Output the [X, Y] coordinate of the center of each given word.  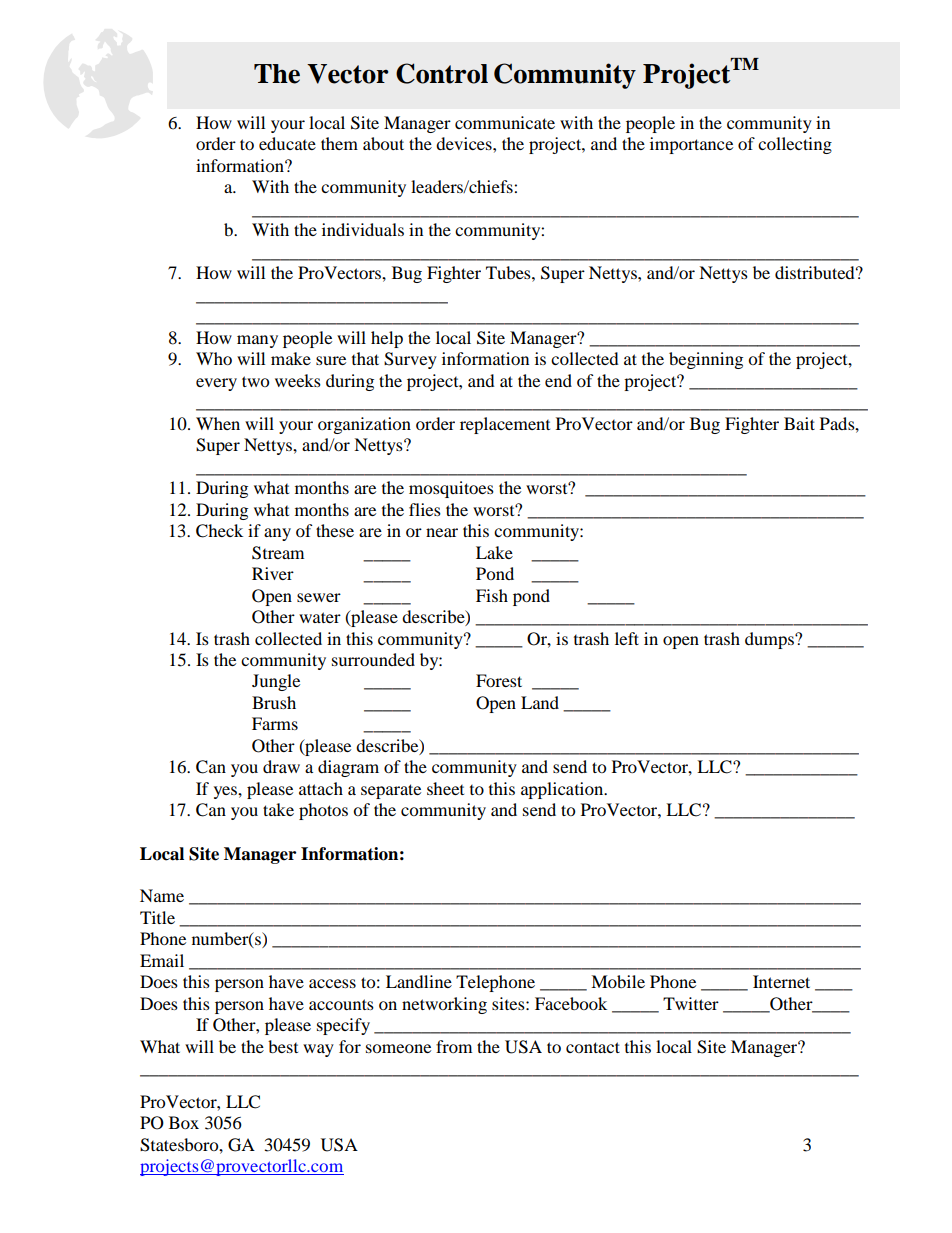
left [627, 638]
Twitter [691, 1003]
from [454, 1046]
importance [691, 145]
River [273, 573]
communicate [505, 122]
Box [184, 1122]
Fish [492, 595]
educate [287, 143]
